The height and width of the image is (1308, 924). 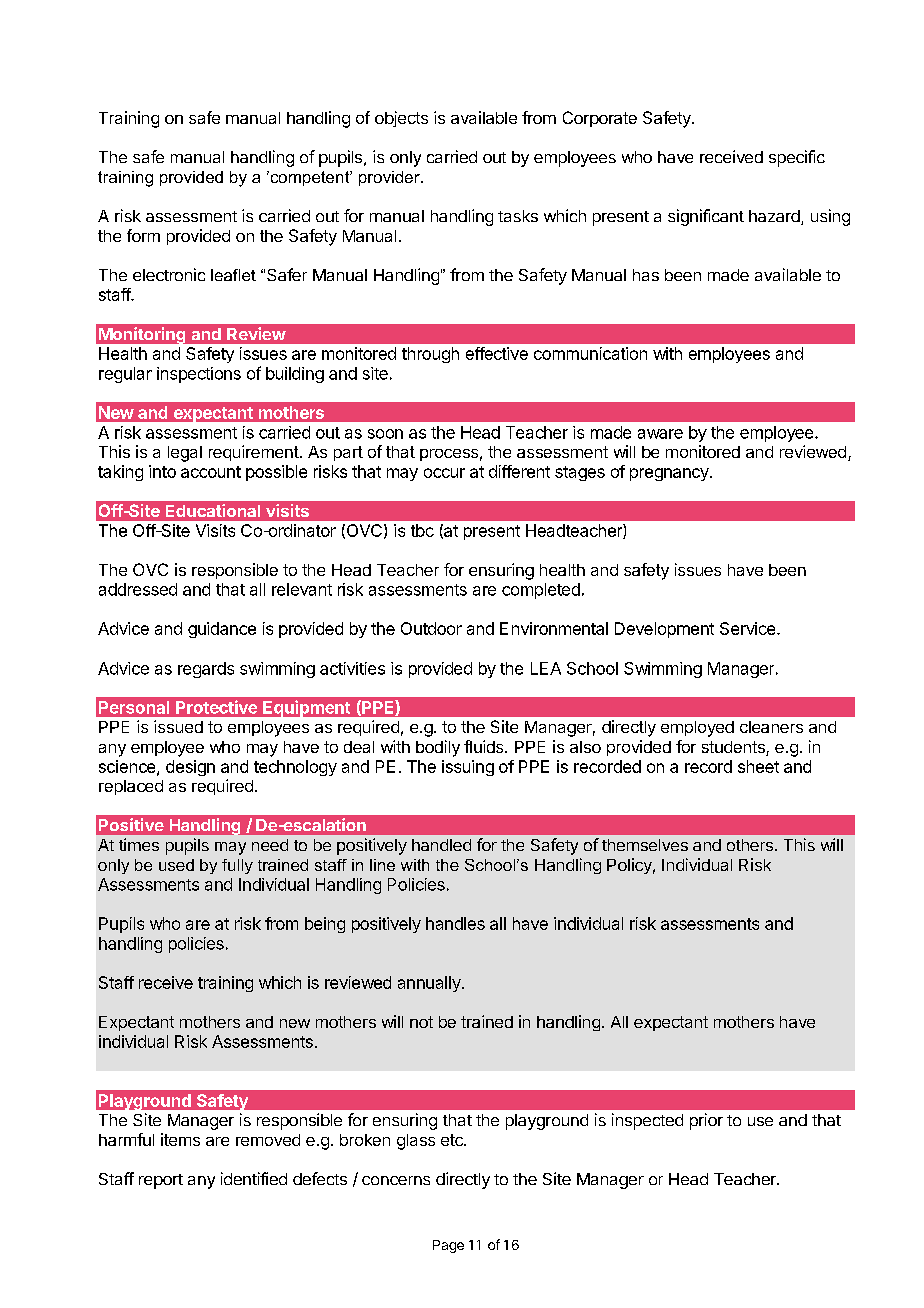 I want to click on fluids, so click(x=485, y=746).
